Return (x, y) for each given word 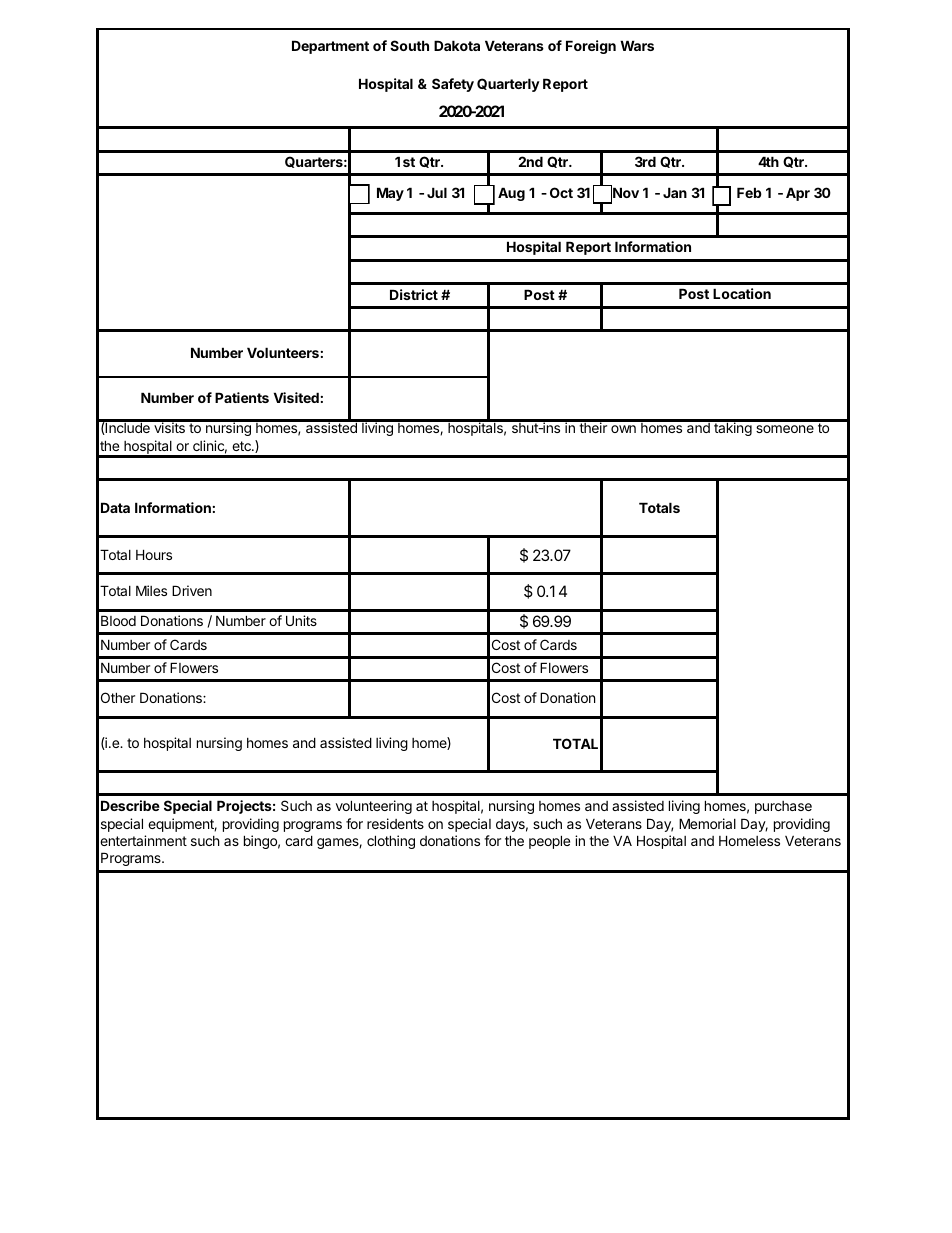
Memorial (707, 823)
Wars (637, 45)
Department (330, 47)
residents (395, 823)
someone (785, 429)
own (623, 429)
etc (242, 446)
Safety (453, 85)
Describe (130, 805)
